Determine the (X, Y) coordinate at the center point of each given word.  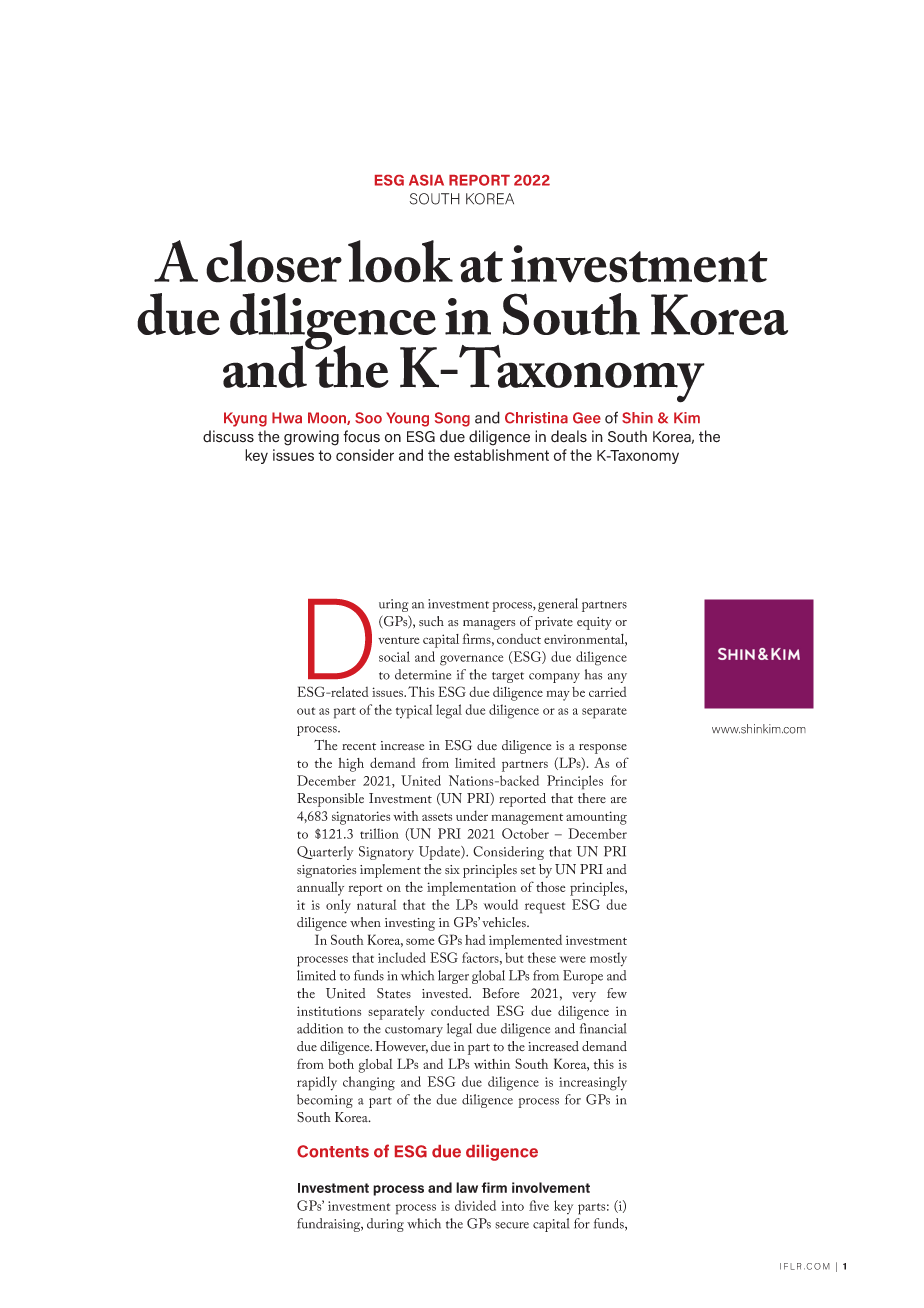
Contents (333, 1151)
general (558, 605)
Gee (587, 418)
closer (274, 261)
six (452, 869)
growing (311, 438)
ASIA (426, 180)
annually (320, 889)
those (550, 887)
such (431, 621)
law (467, 1187)
